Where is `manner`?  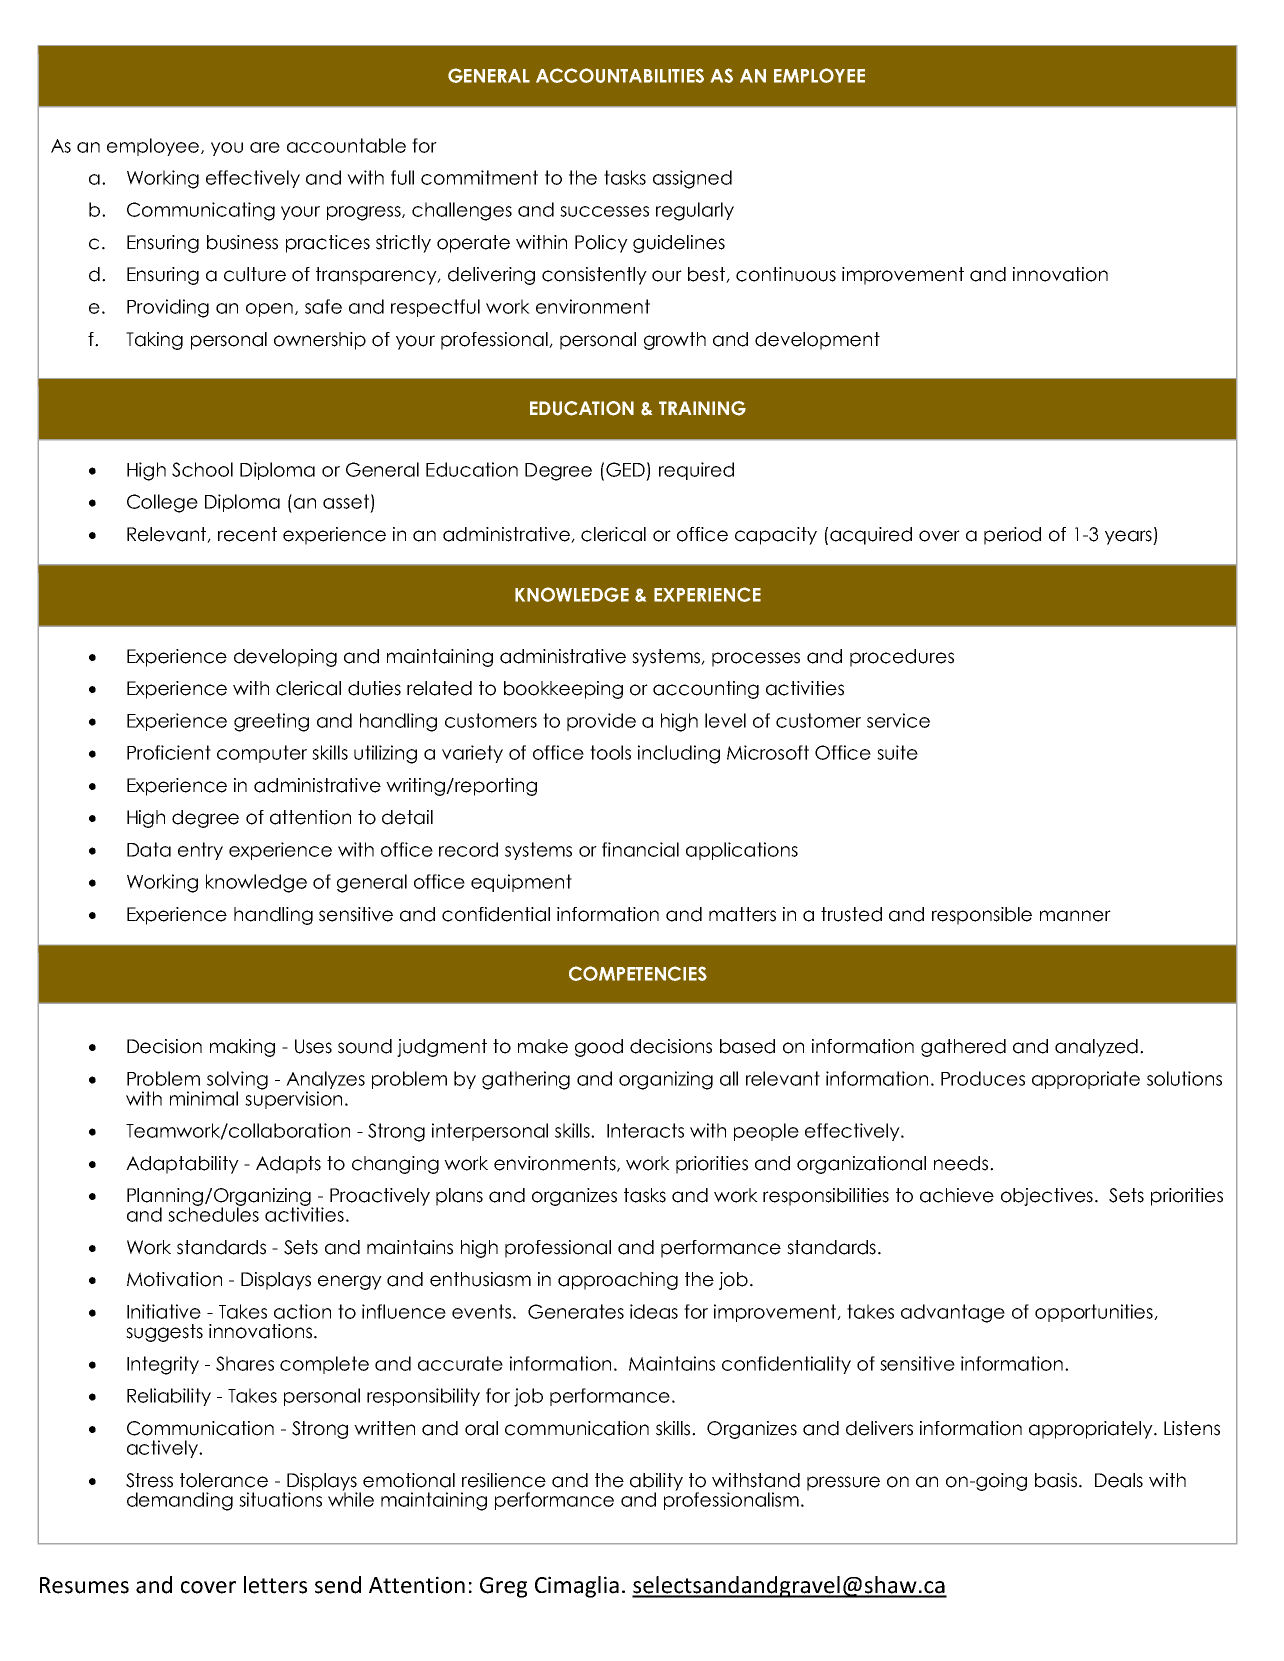 manner is located at coordinates (1075, 916).
